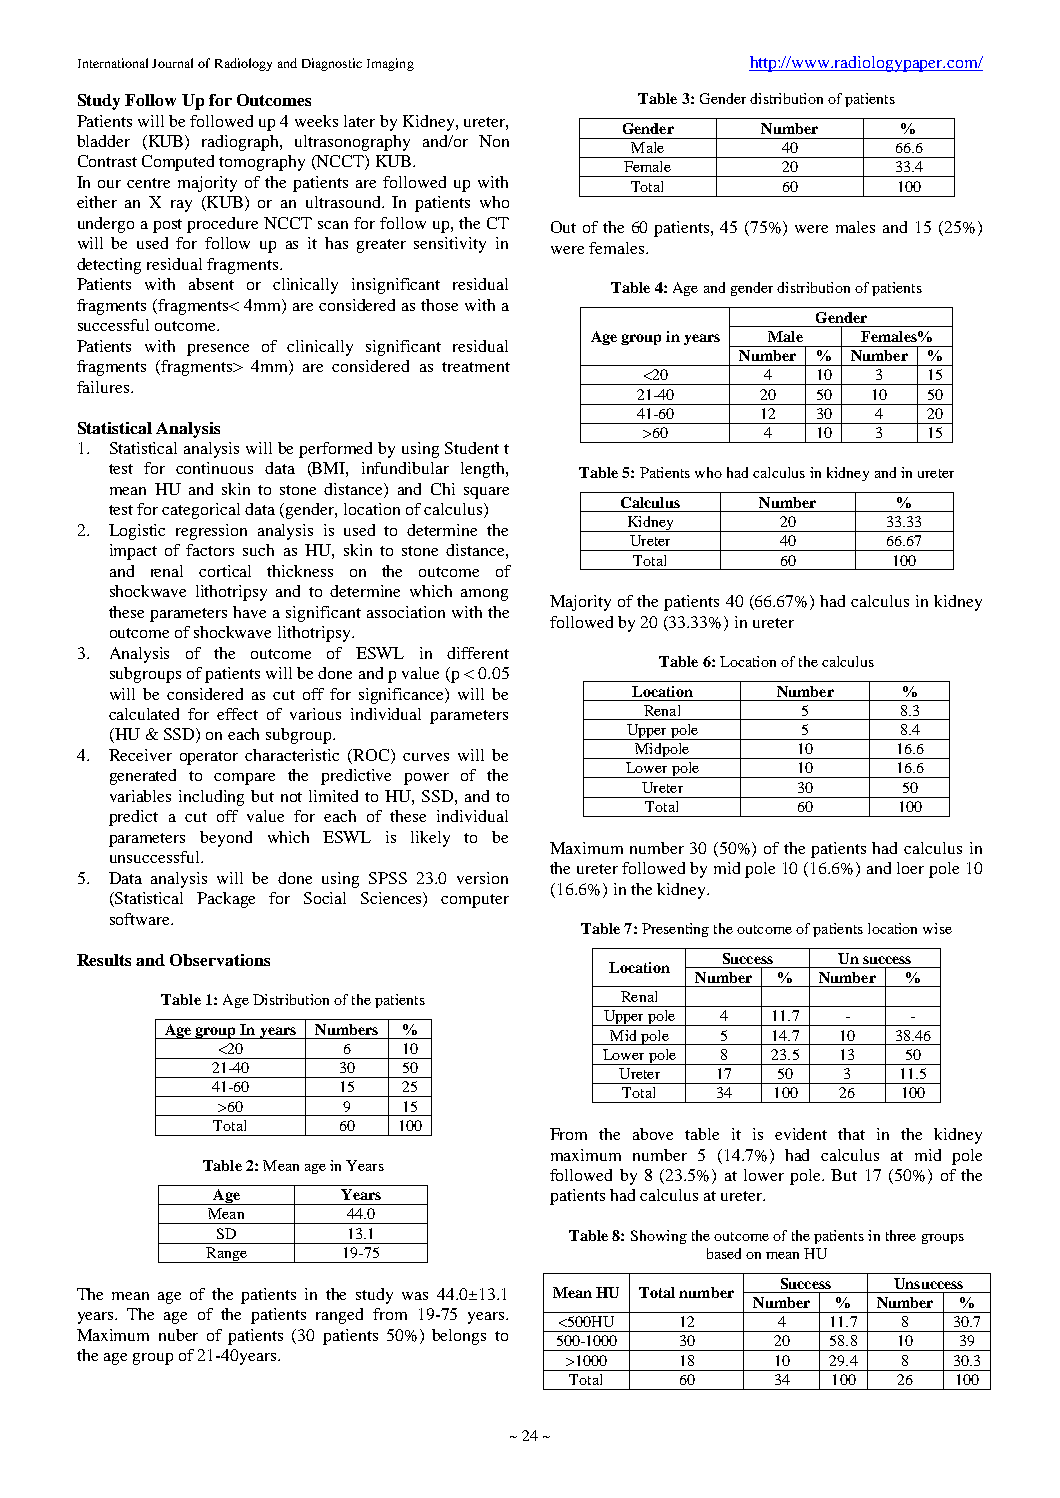  What do you see at coordinates (494, 141) in the document?
I see `Non` at bounding box center [494, 141].
